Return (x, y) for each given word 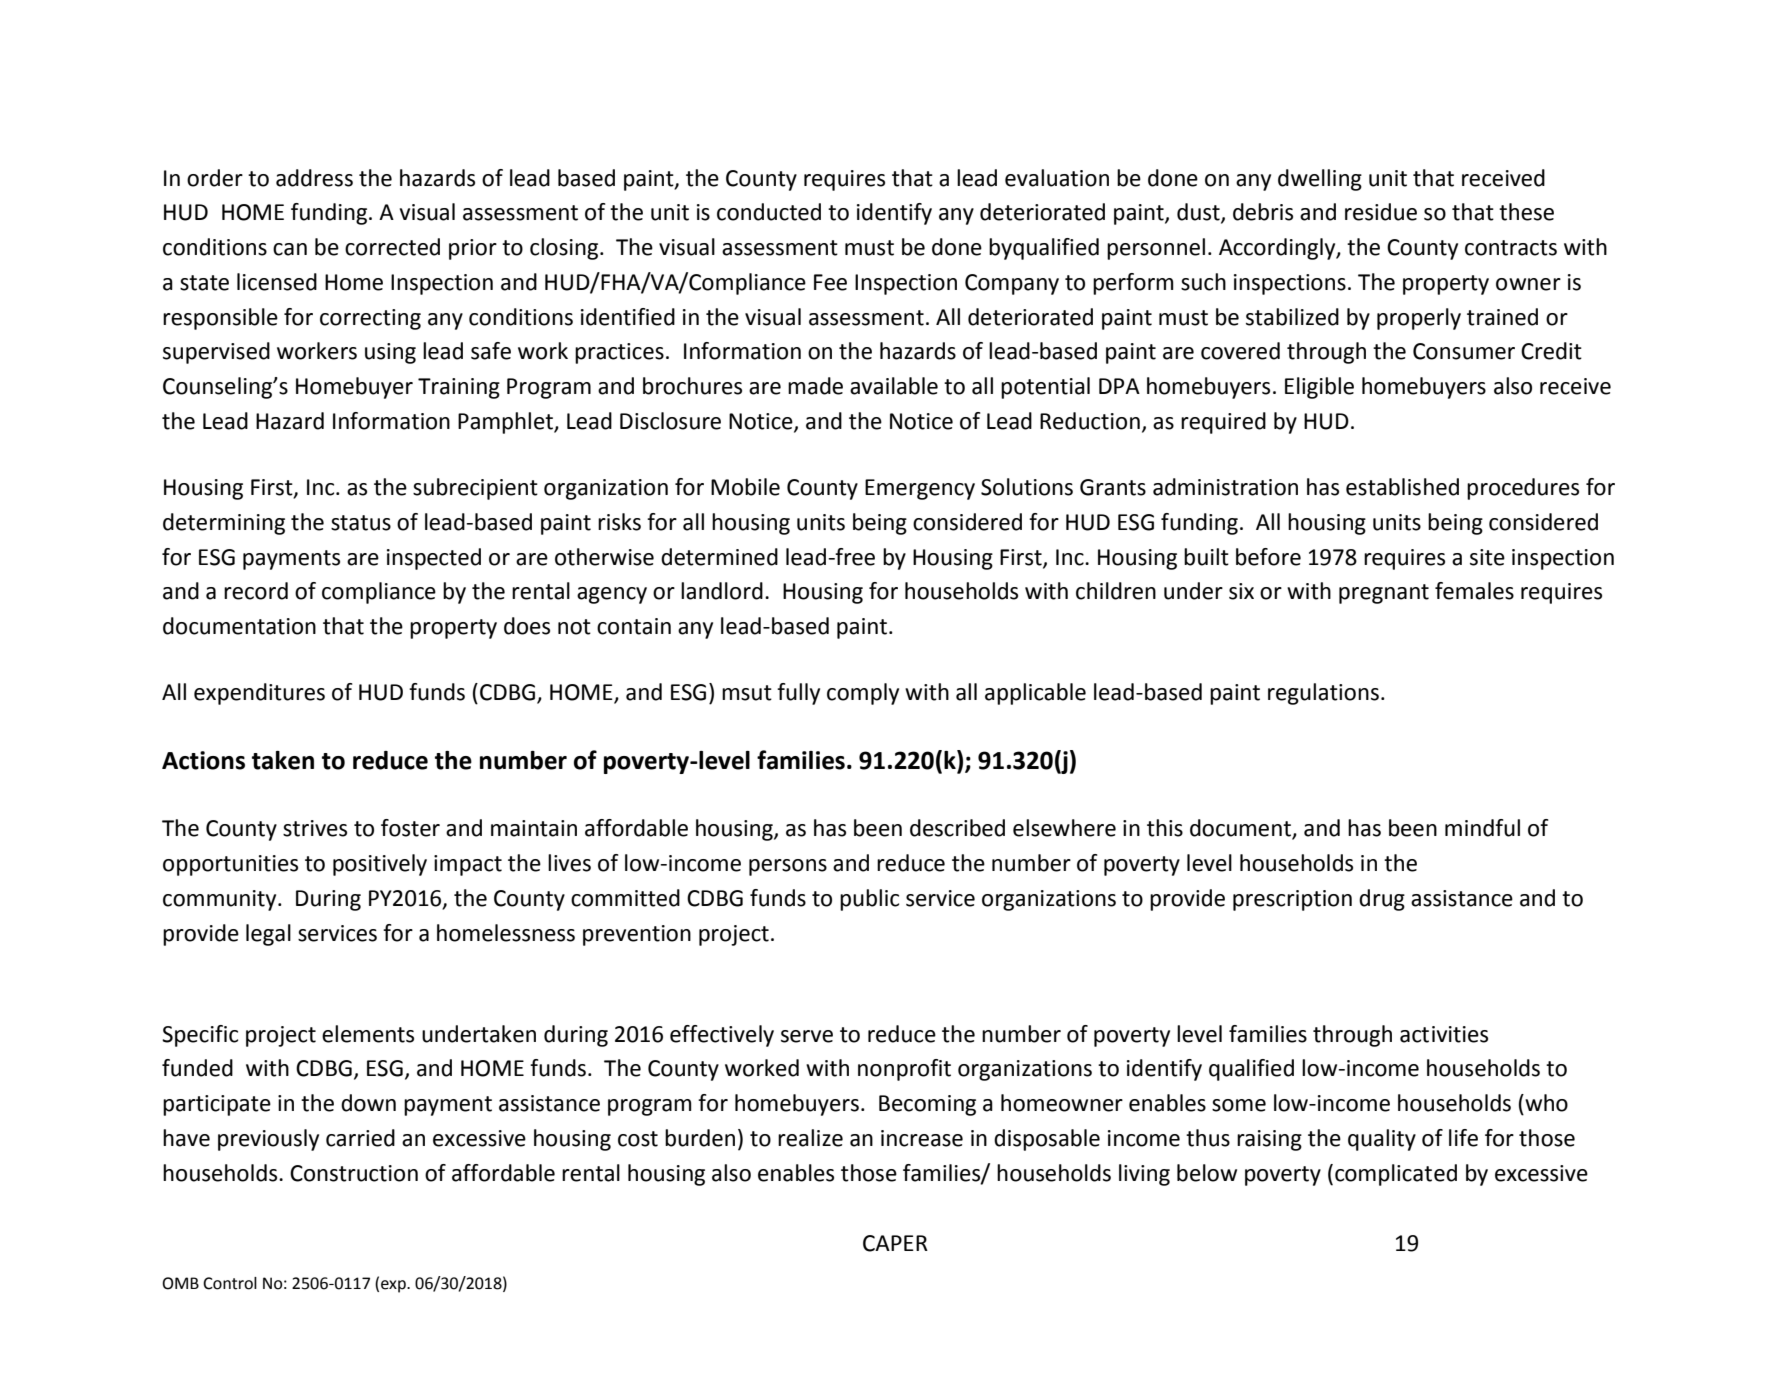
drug (1382, 900)
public (869, 900)
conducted (769, 212)
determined (719, 557)
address (314, 178)
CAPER (895, 1243)
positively (380, 865)
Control (230, 1283)
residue (1381, 212)
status (361, 523)
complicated (1396, 1175)
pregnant (1384, 594)
